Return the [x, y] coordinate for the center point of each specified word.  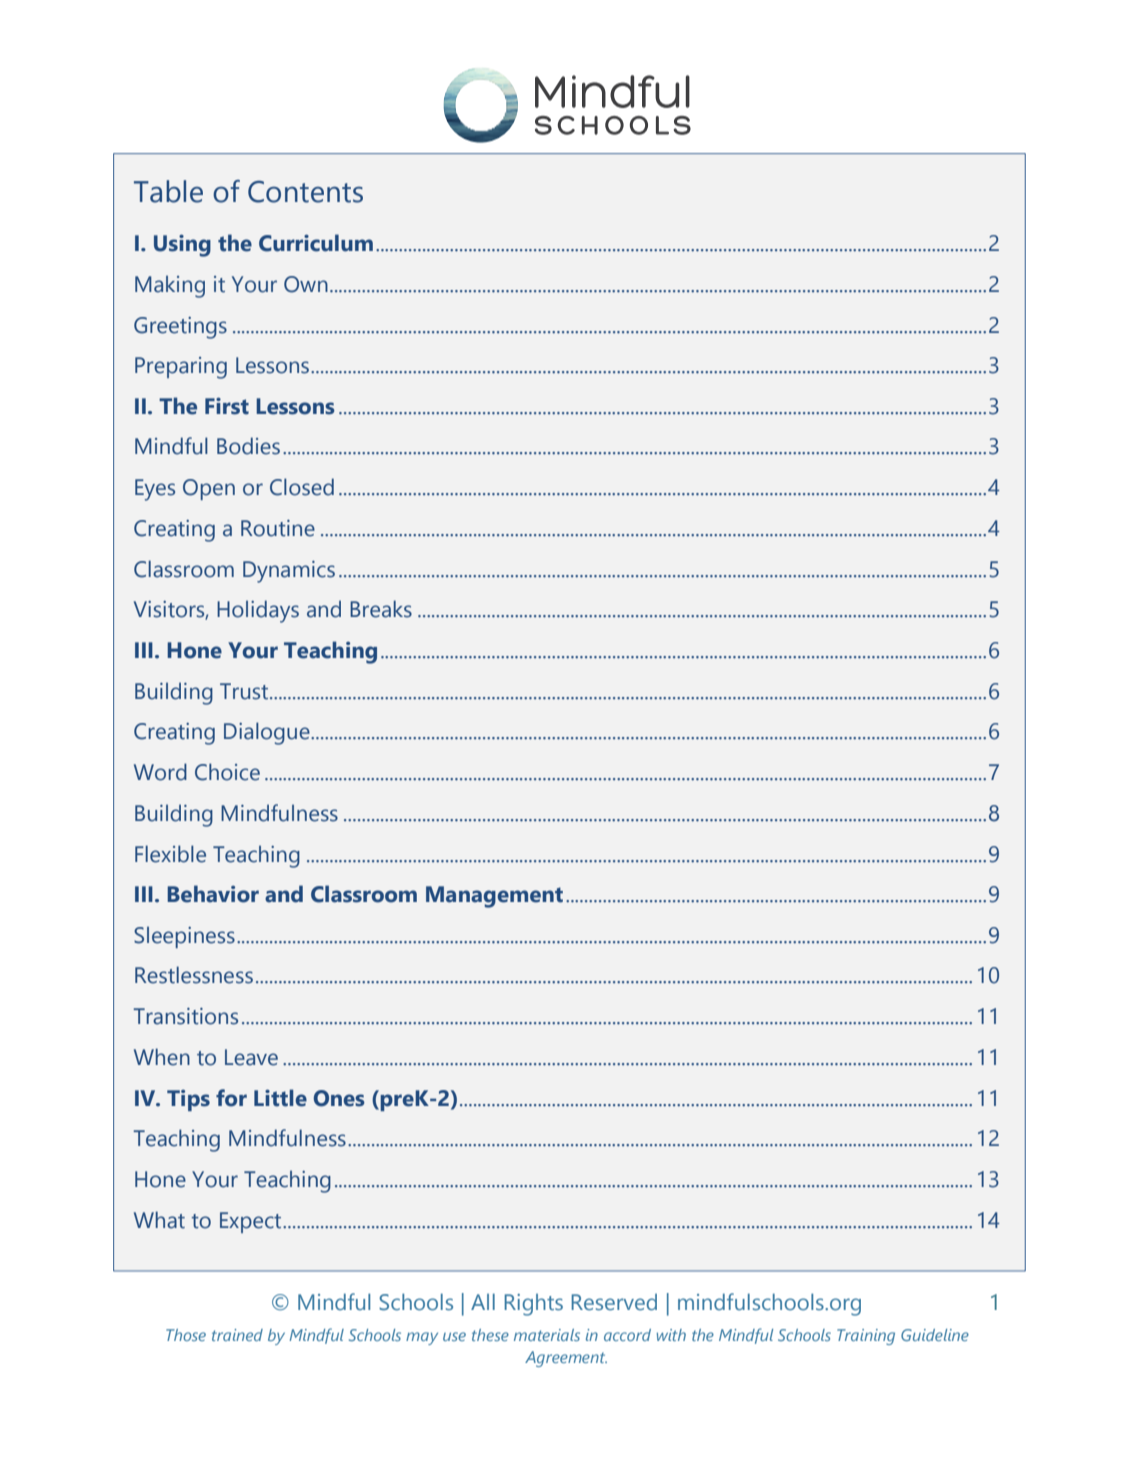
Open [209, 489]
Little [280, 1098]
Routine [278, 528]
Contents [305, 191]
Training [866, 1337]
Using [182, 245]
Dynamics [289, 572]
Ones [339, 1098]
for [231, 1098]
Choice [227, 772]
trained [237, 1335]
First [227, 406]
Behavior [213, 894]
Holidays [258, 611]
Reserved [614, 1302]
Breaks [381, 609]
